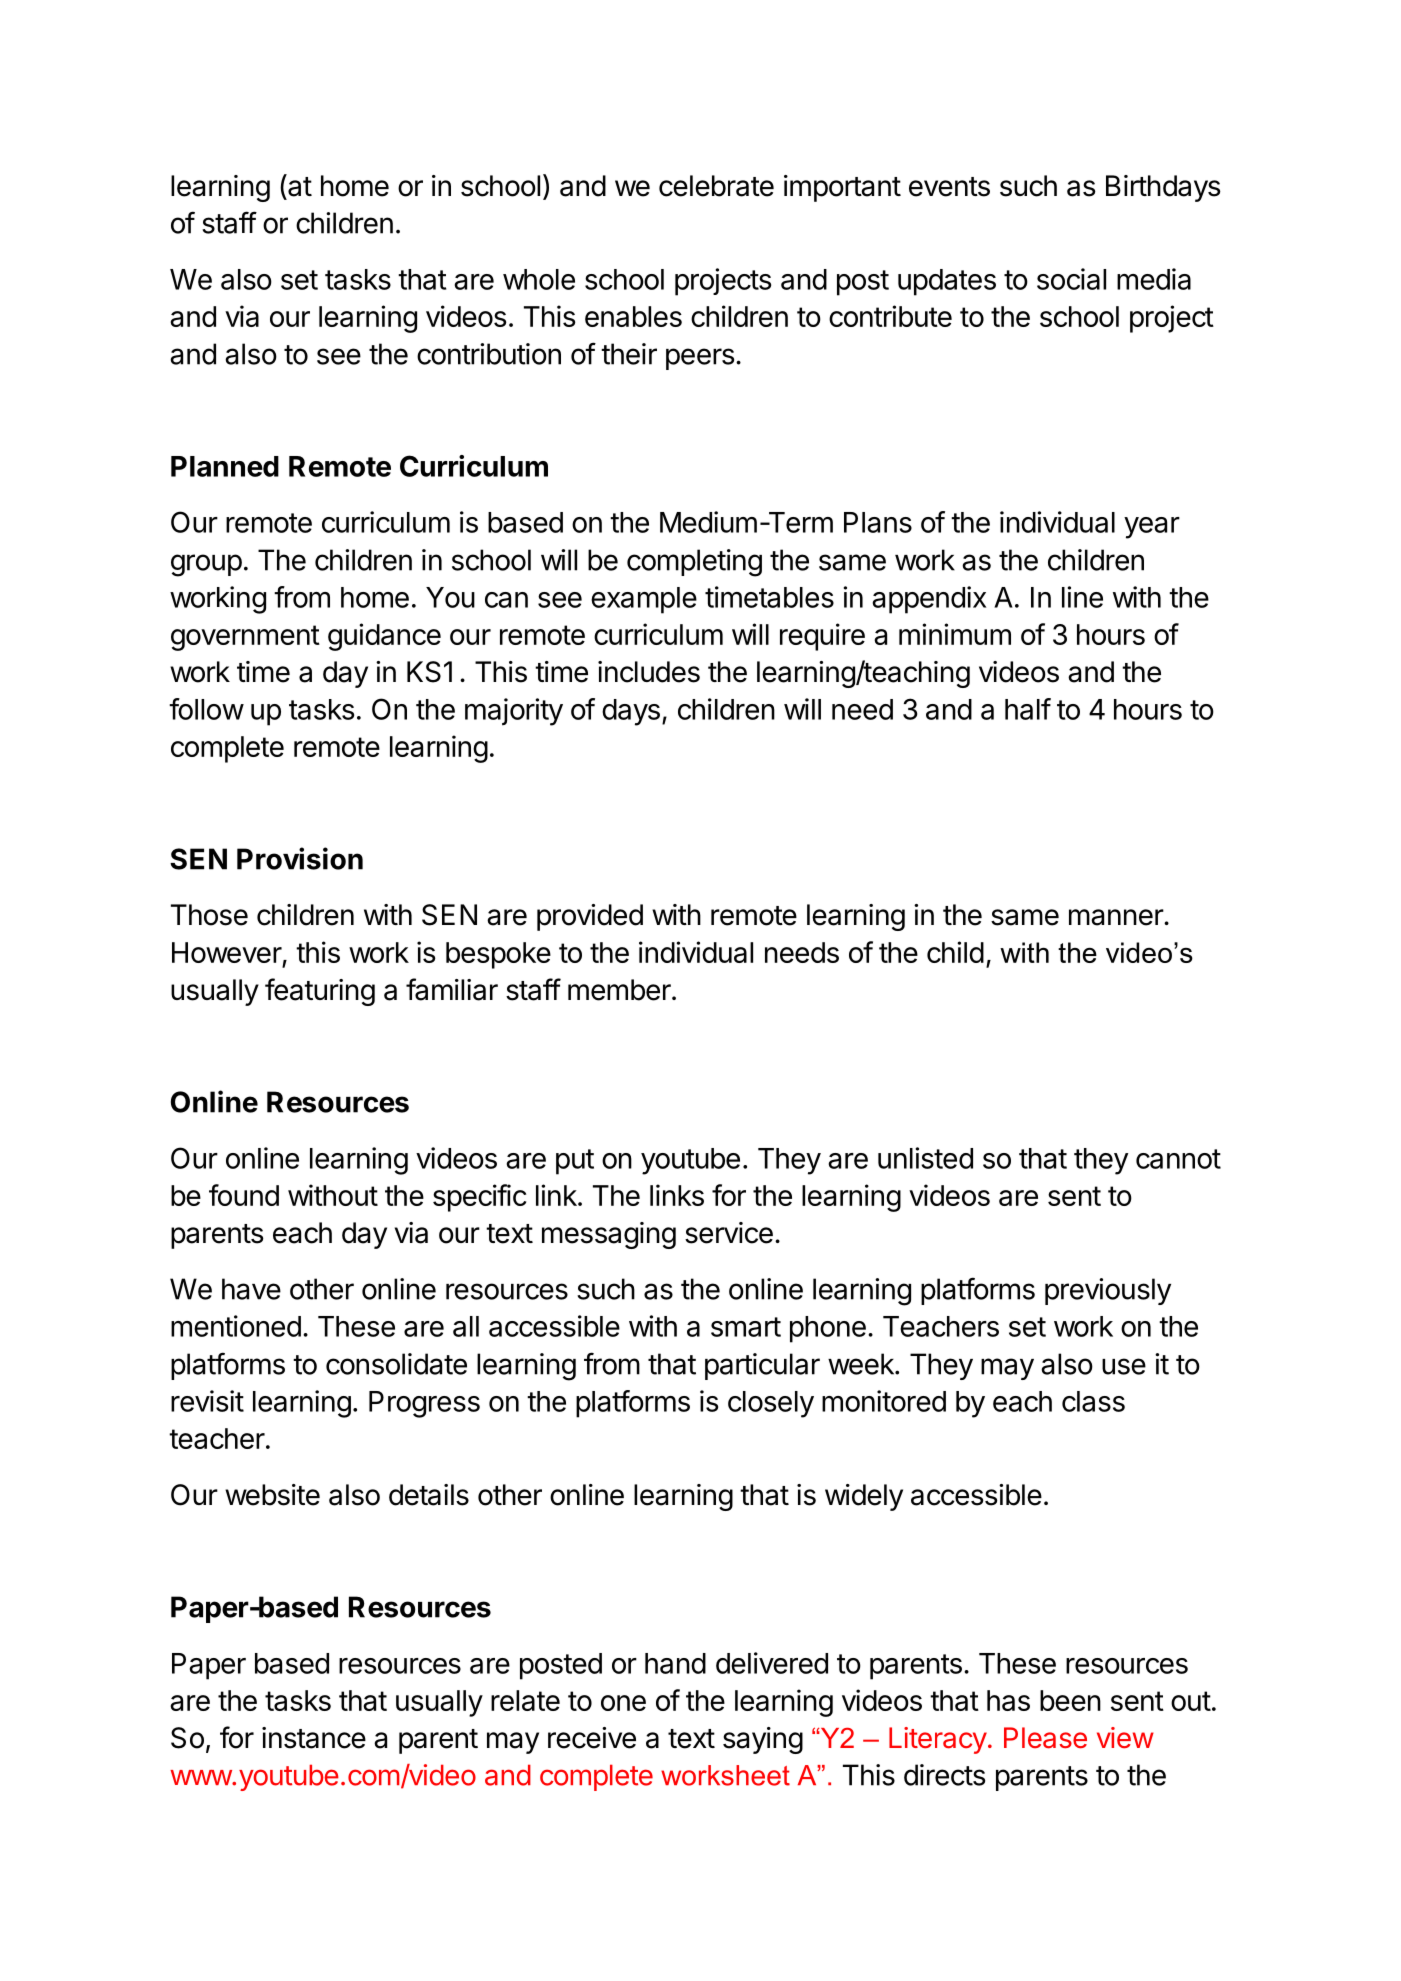 This document has height=1981, width=1401. Describe the element at coordinates (244, 1195) in the document. I see `found` at that location.
